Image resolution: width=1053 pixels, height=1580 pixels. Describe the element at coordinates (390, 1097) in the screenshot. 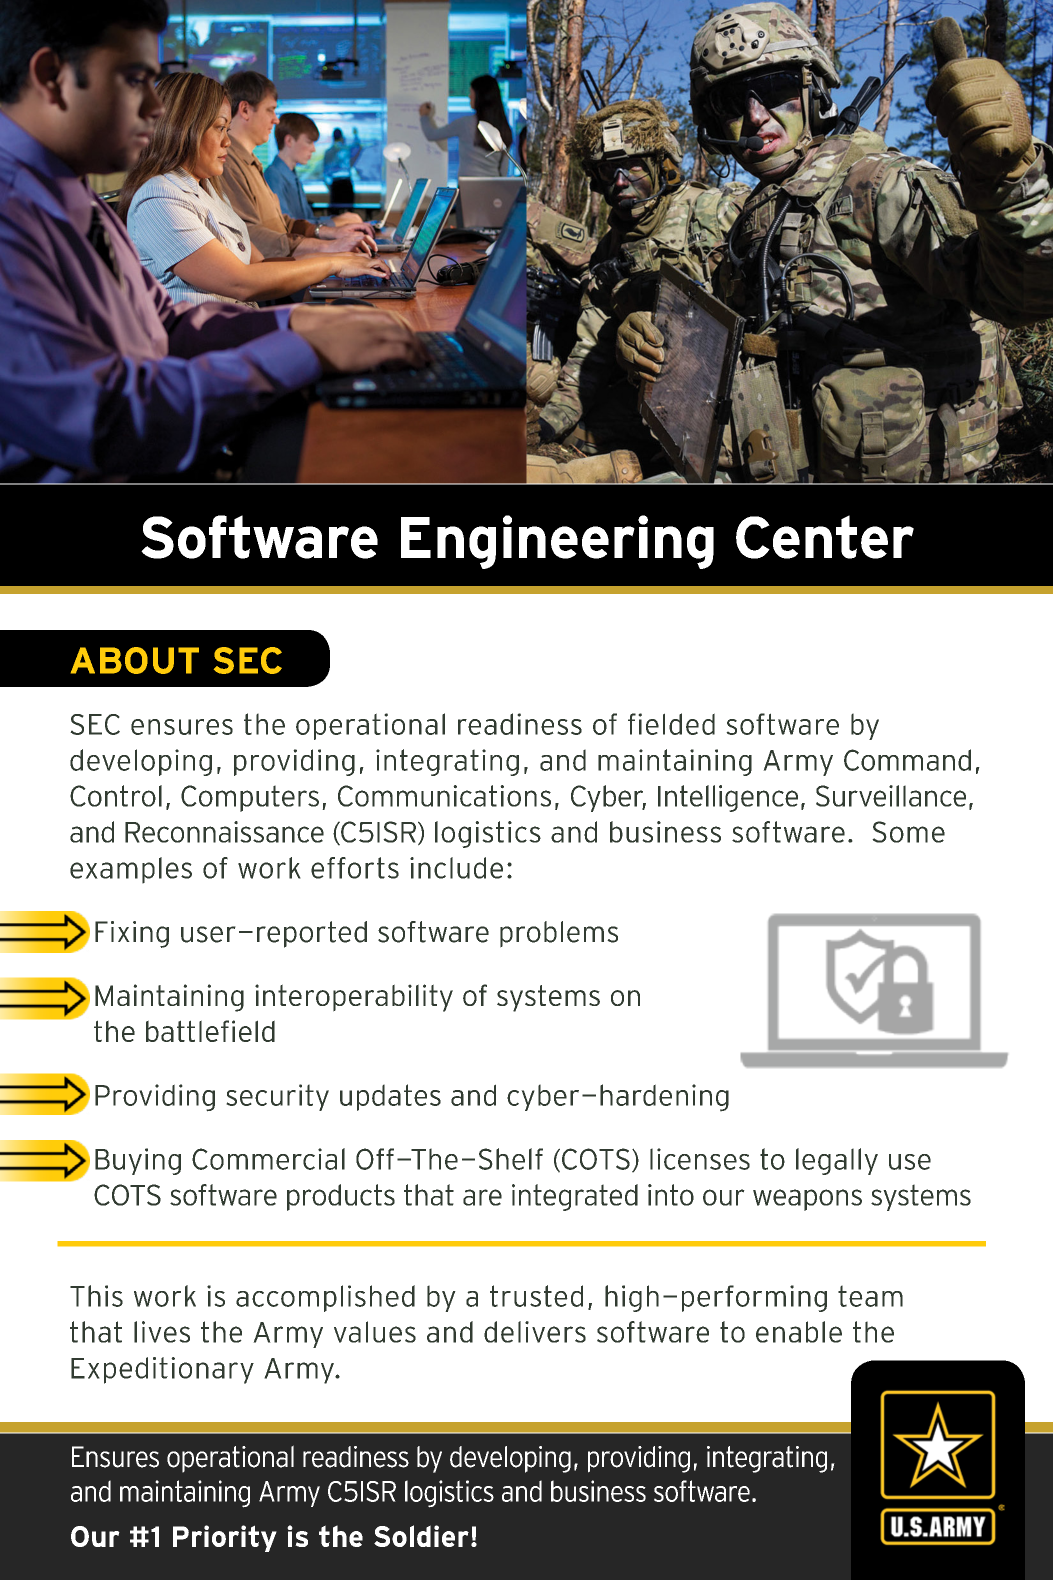

I see `updates` at that location.
